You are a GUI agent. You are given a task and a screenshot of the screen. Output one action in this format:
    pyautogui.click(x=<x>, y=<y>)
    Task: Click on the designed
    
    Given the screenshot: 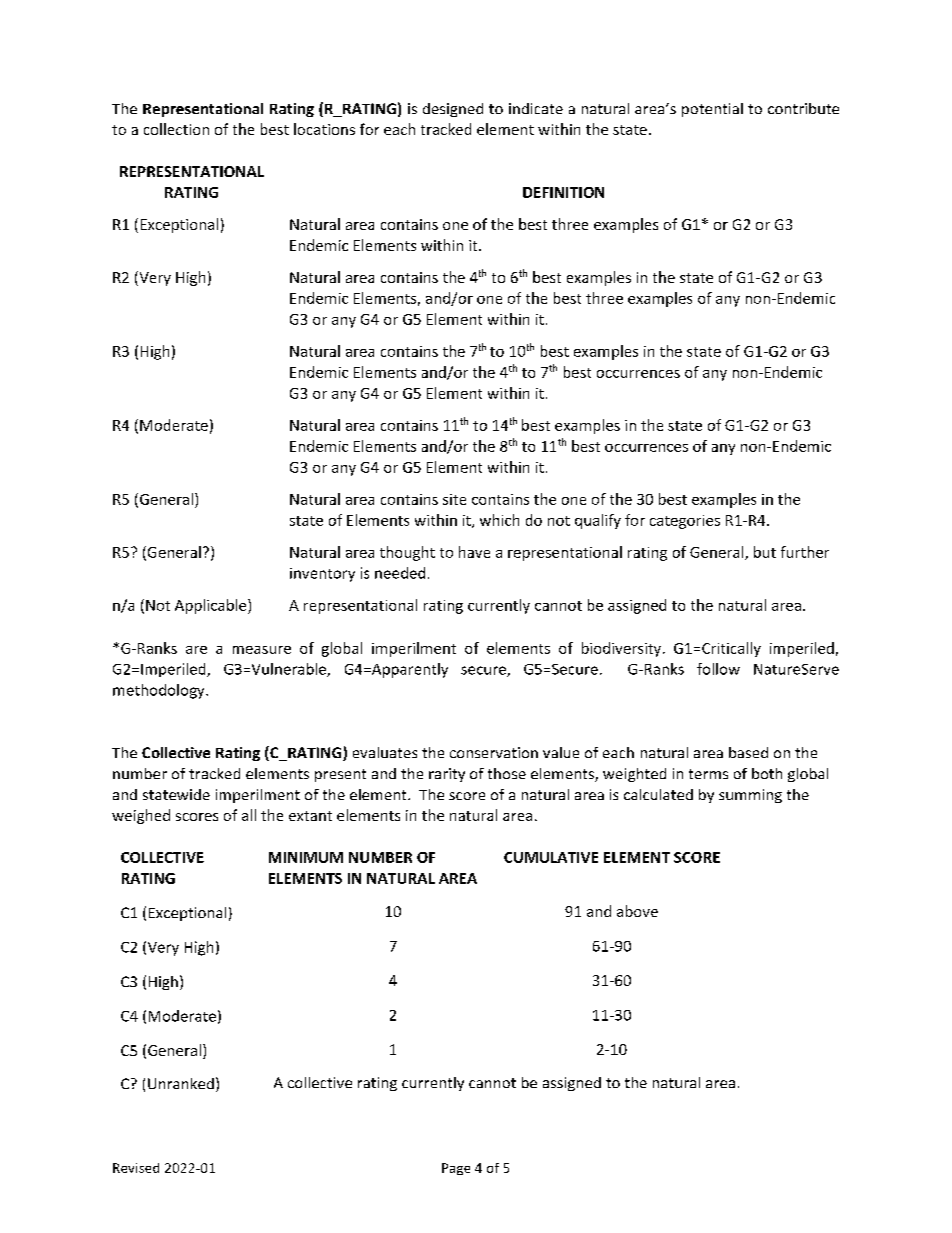 What is the action you would take?
    pyautogui.click(x=453, y=110)
